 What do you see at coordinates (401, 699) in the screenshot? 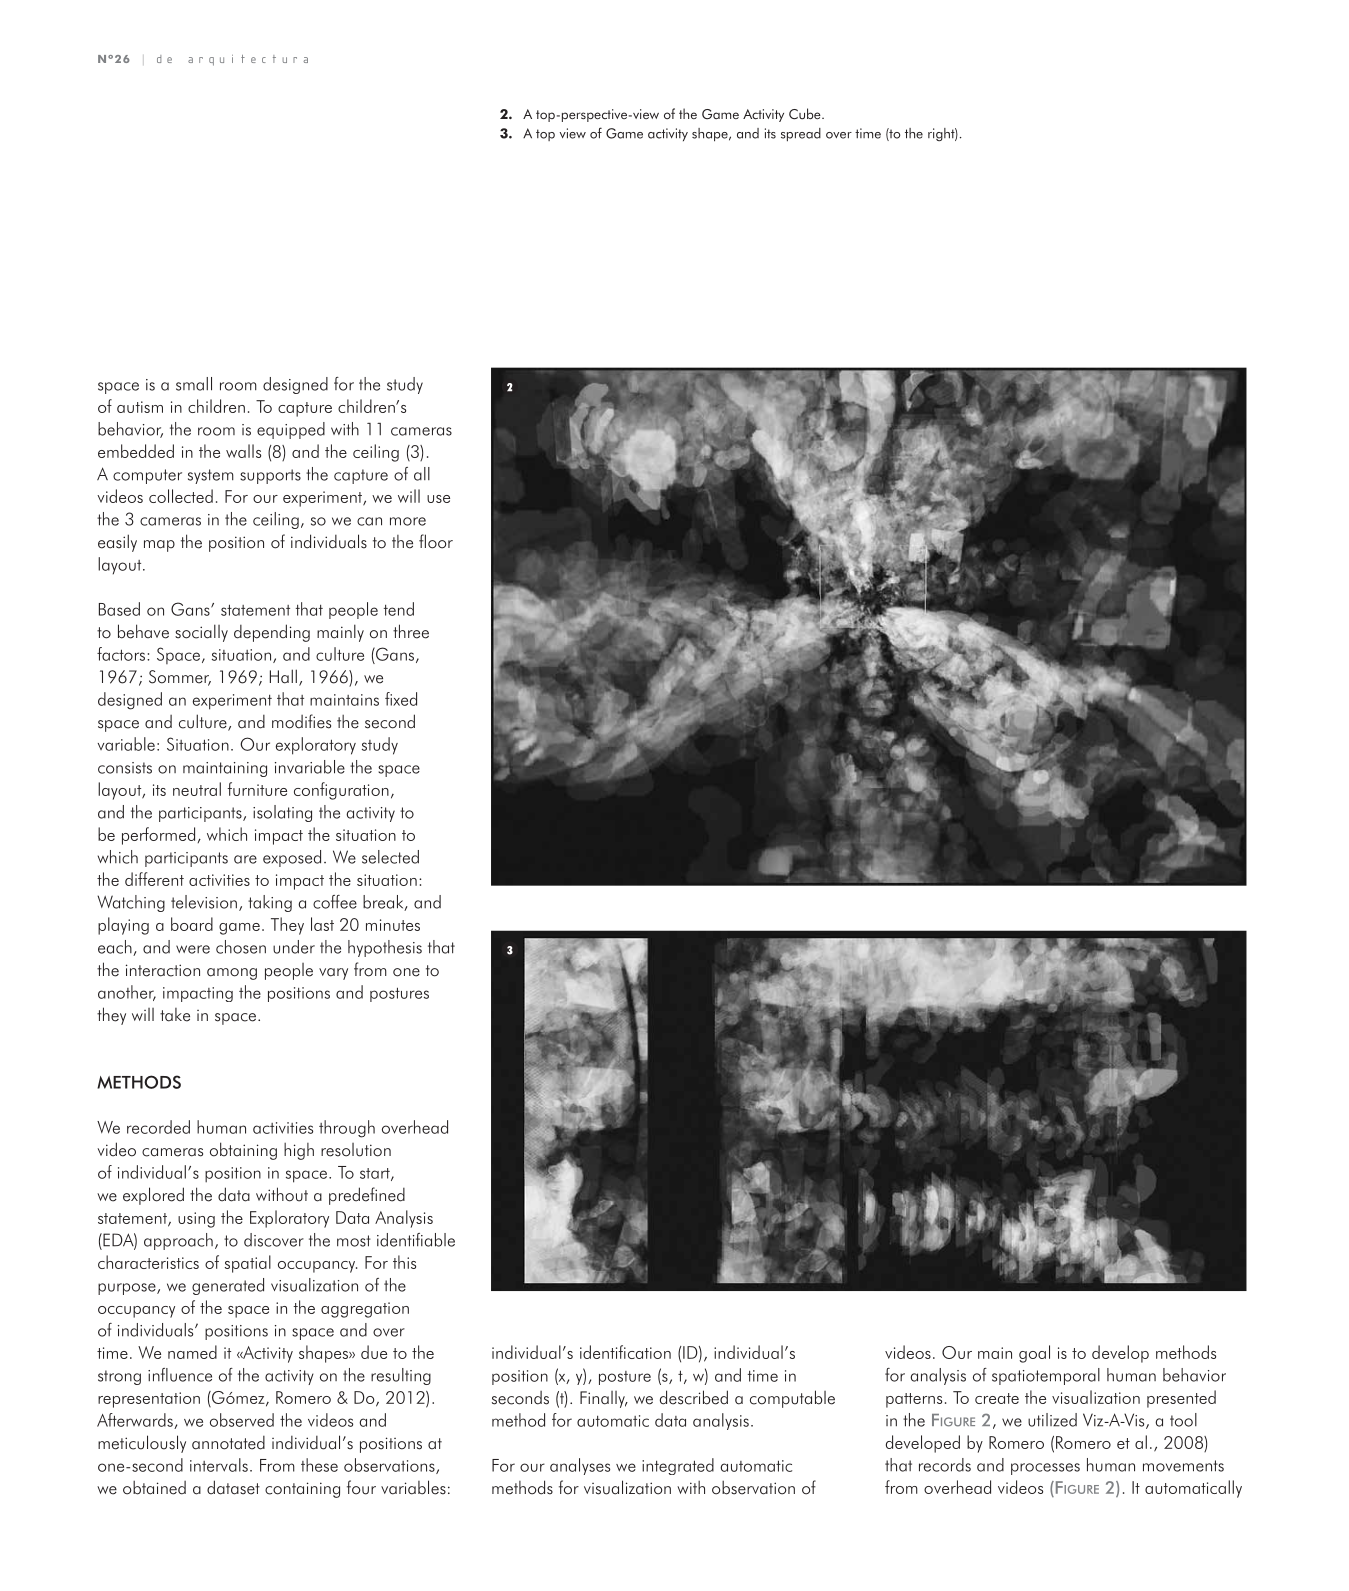
I see `fixed` at bounding box center [401, 699].
